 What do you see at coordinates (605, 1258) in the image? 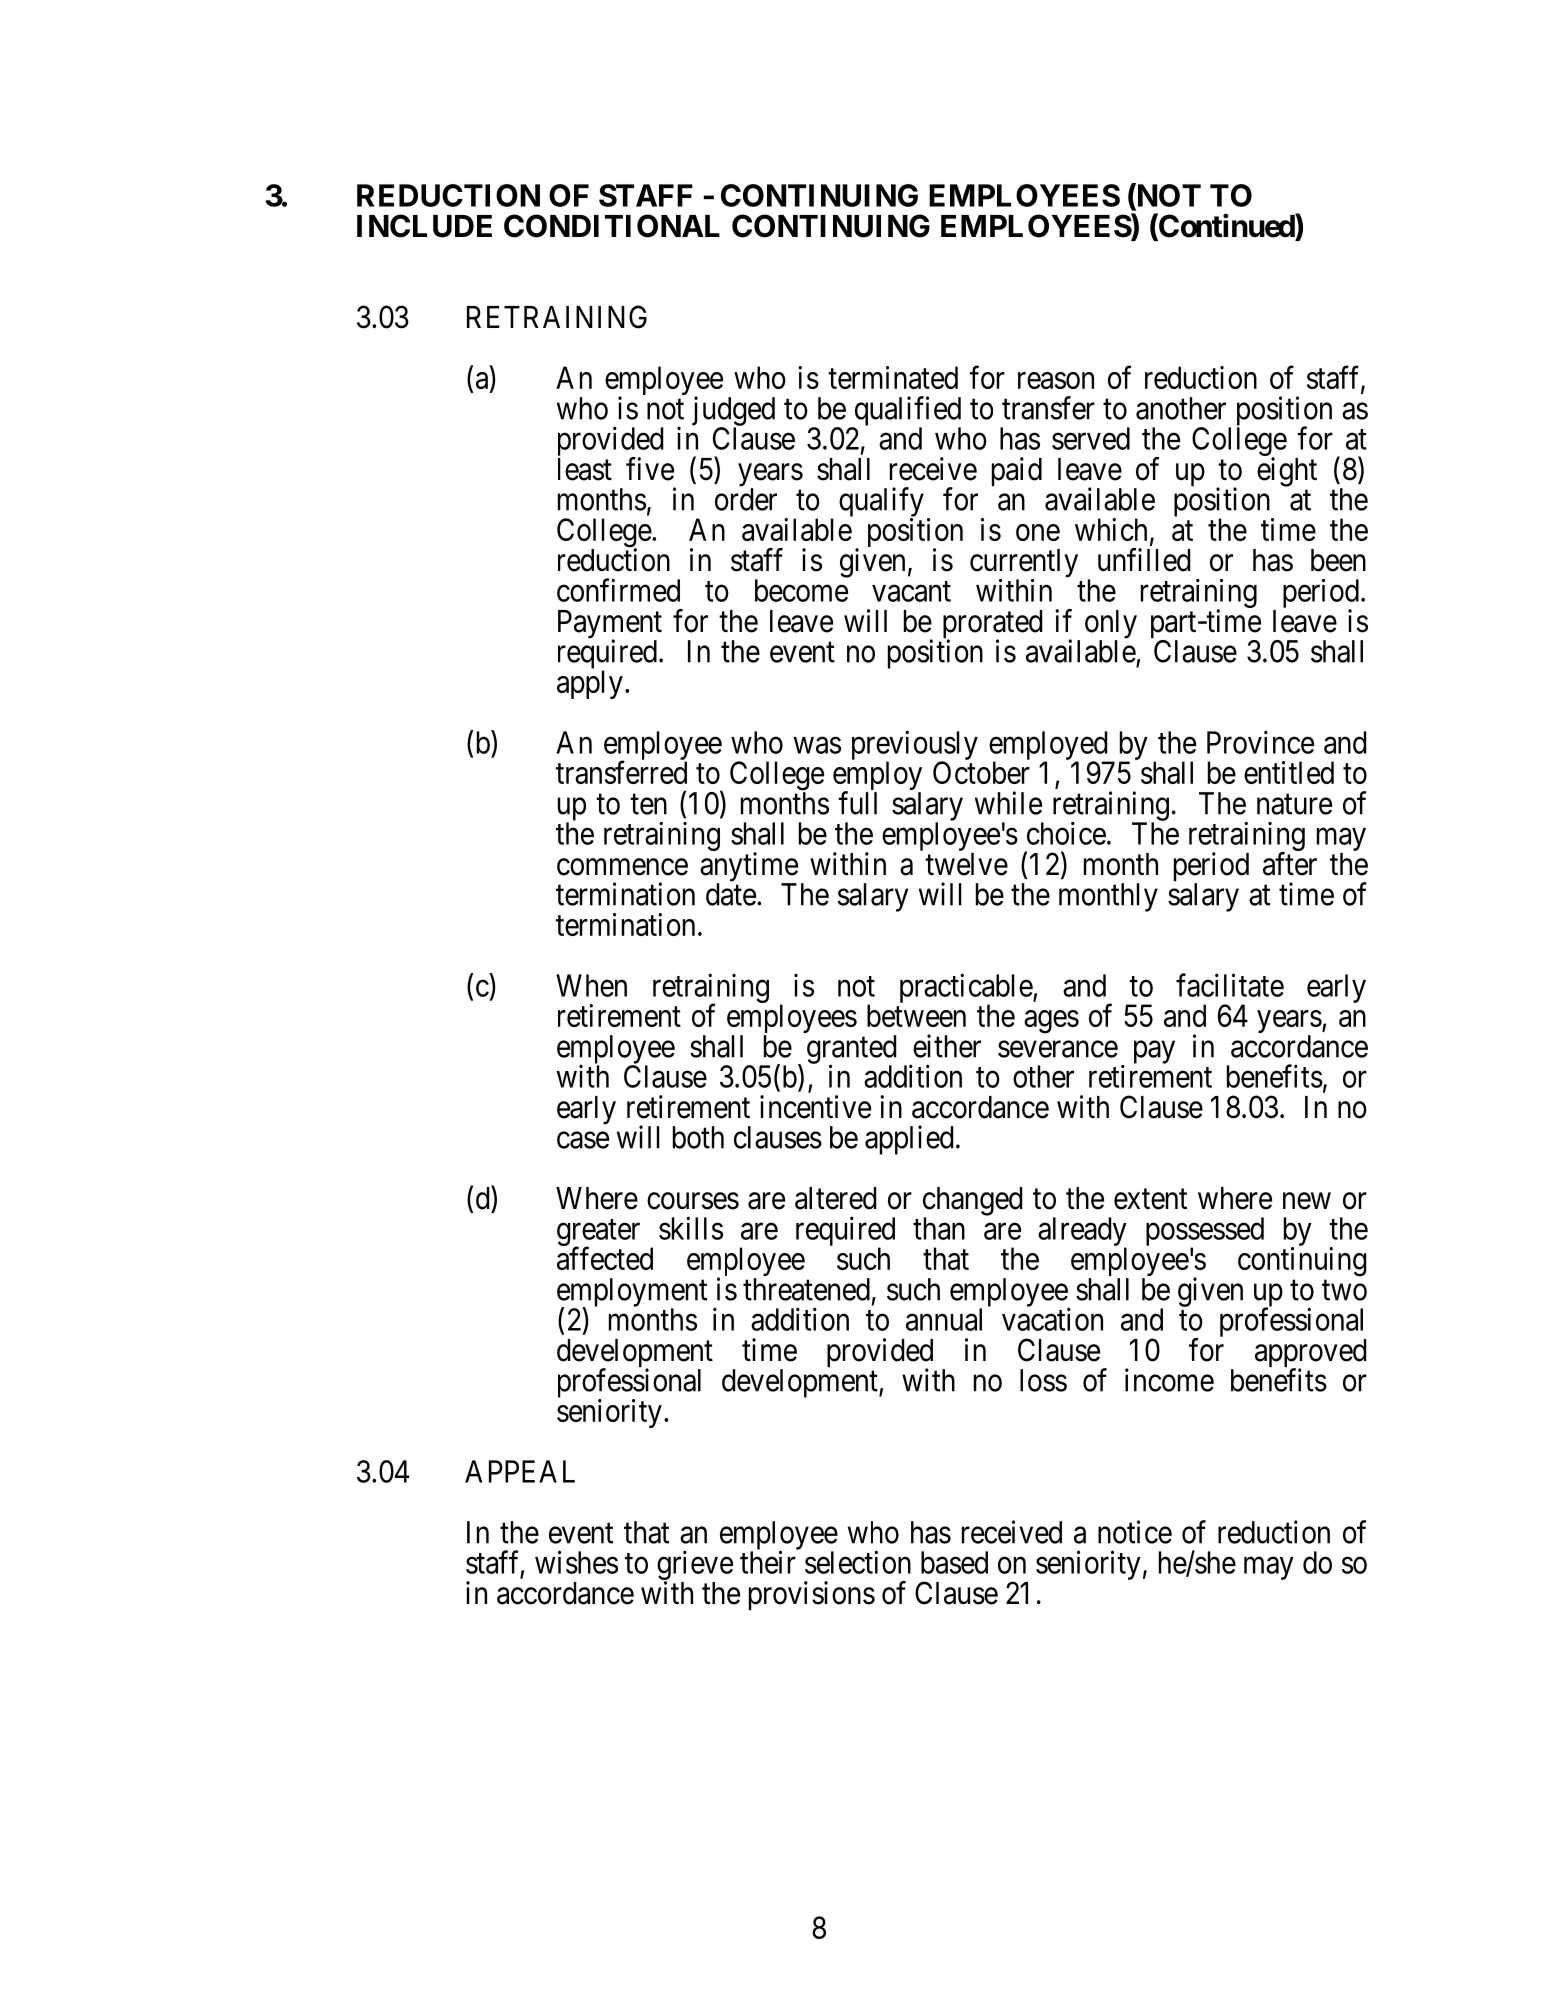
I see `affected` at bounding box center [605, 1258].
